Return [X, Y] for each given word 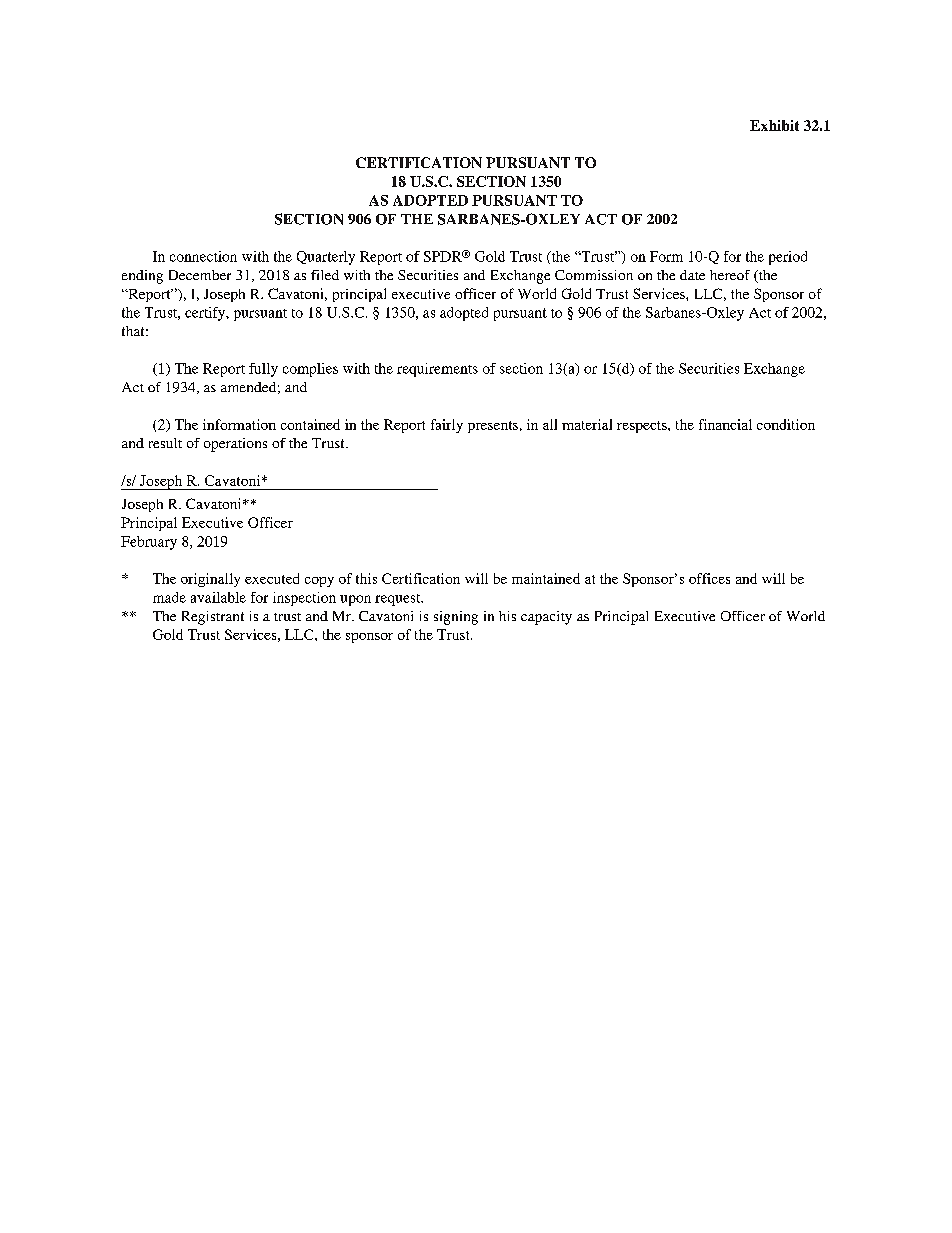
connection [203, 256]
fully [263, 370]
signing [456, 618]
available [218, 597]
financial [725, 424]
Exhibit [774, 125]
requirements [437, 370]
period [788, 258]
